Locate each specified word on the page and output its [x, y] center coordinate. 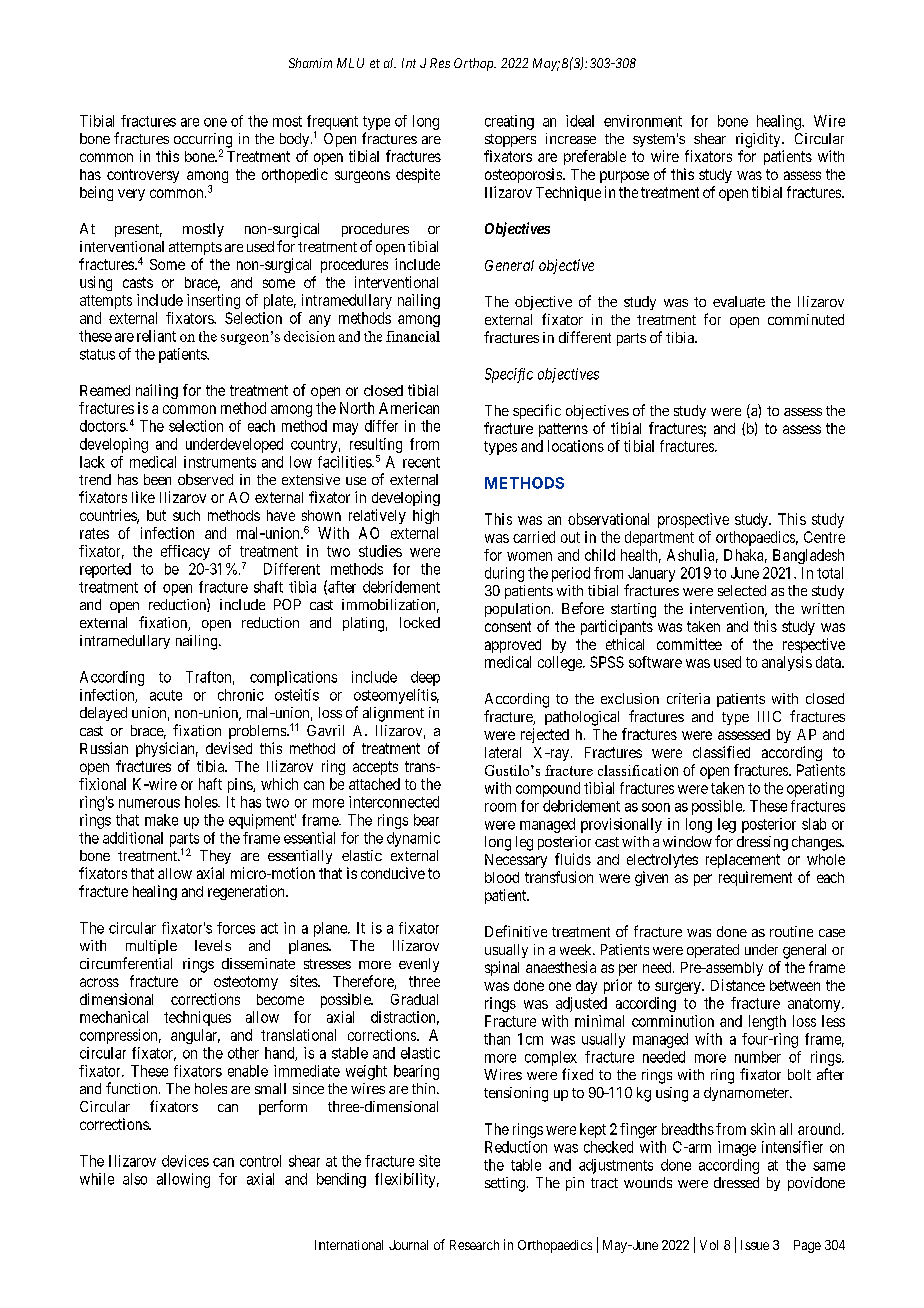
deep [425, 678]
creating [509, 122]
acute [166, 695]
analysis [787, 663]
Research [474, 1245]
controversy [143, 176]
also [135, 1179]
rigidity [759, 140]
